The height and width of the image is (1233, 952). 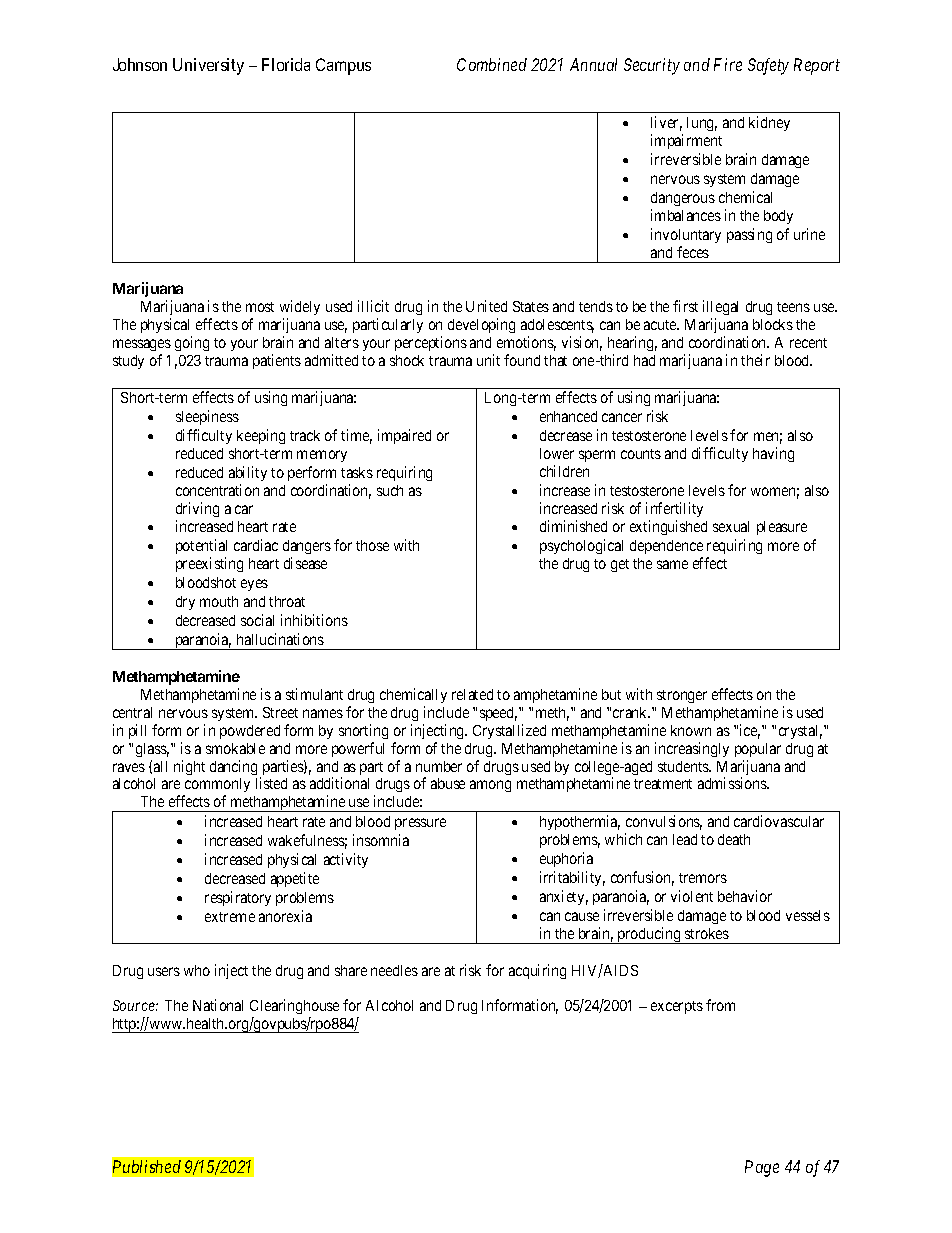 What do you see at coordinates (762, 1168) in the image?
I see `Page` at bounding box center [762, 1168].
